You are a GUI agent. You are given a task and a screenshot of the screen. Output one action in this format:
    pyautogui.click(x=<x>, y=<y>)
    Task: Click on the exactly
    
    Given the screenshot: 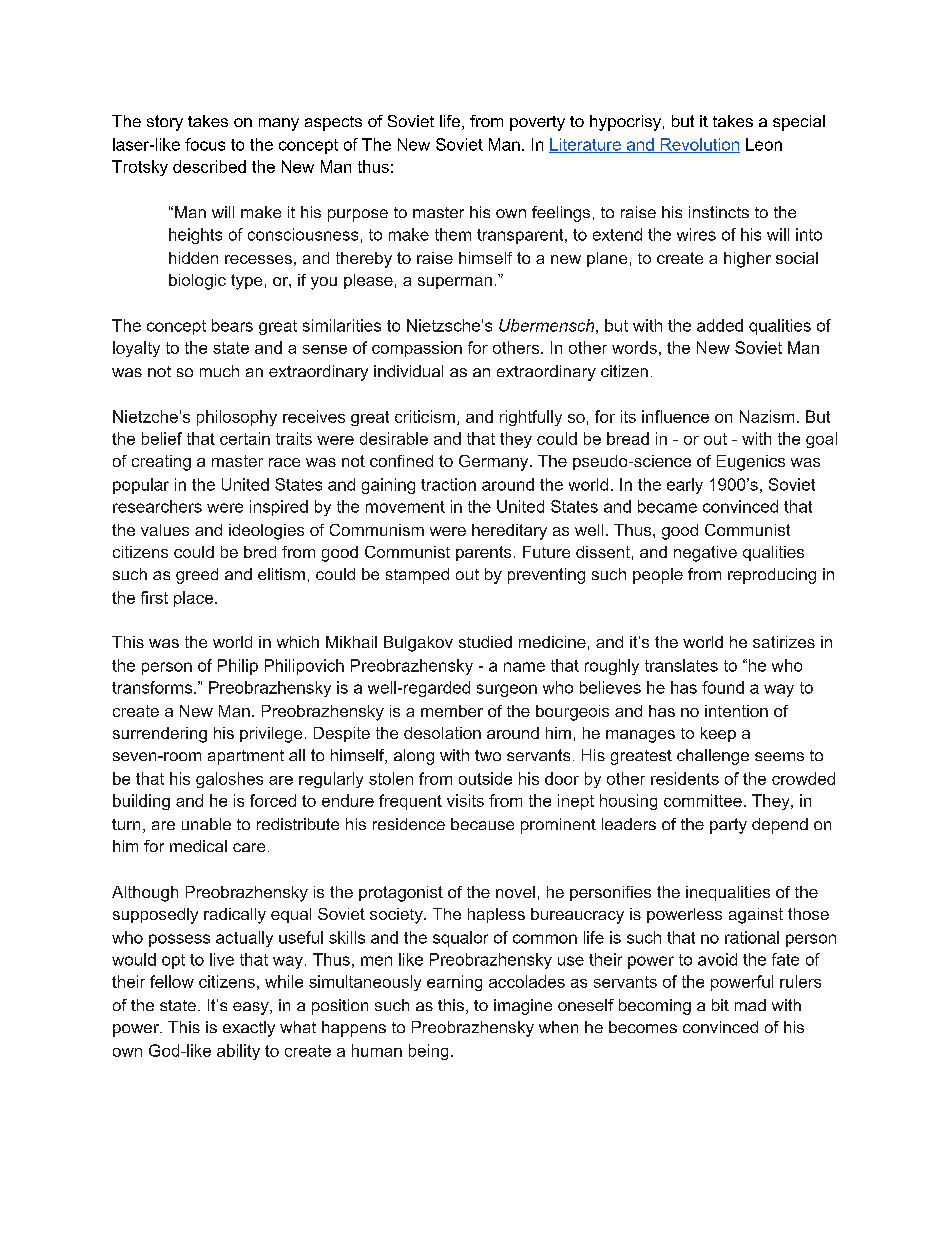 What is the action you would take?
    pyautogui.click(x=249, y=1029)
